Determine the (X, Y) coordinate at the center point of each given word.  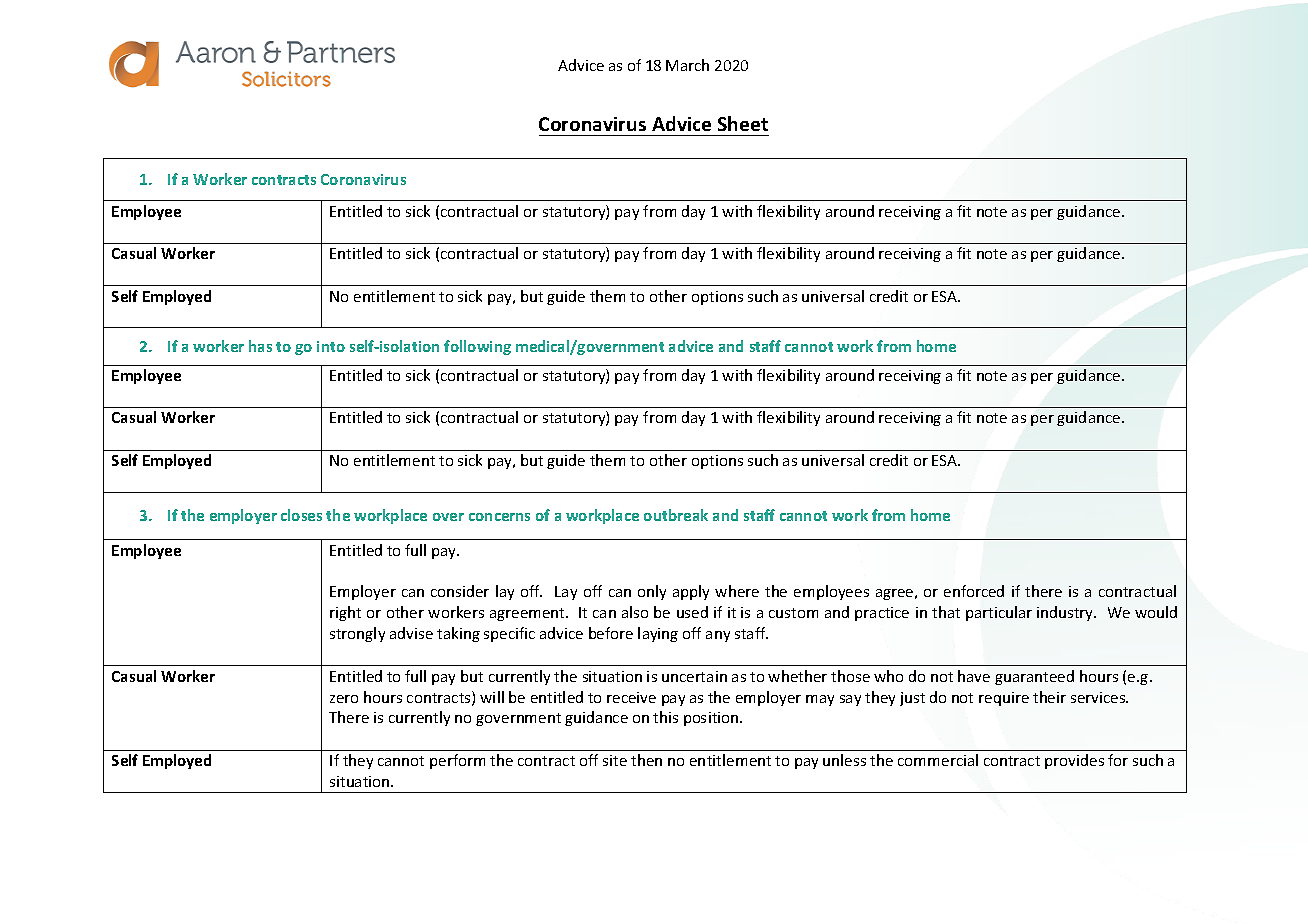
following (477, 347)
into (331, 346)
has (260, 346)
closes (301, 515)
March (687, 65)
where (737, 591)
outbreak (676, 515)
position (712, 719)
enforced (974, 591)
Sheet (743, 123)
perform (457, 761)
